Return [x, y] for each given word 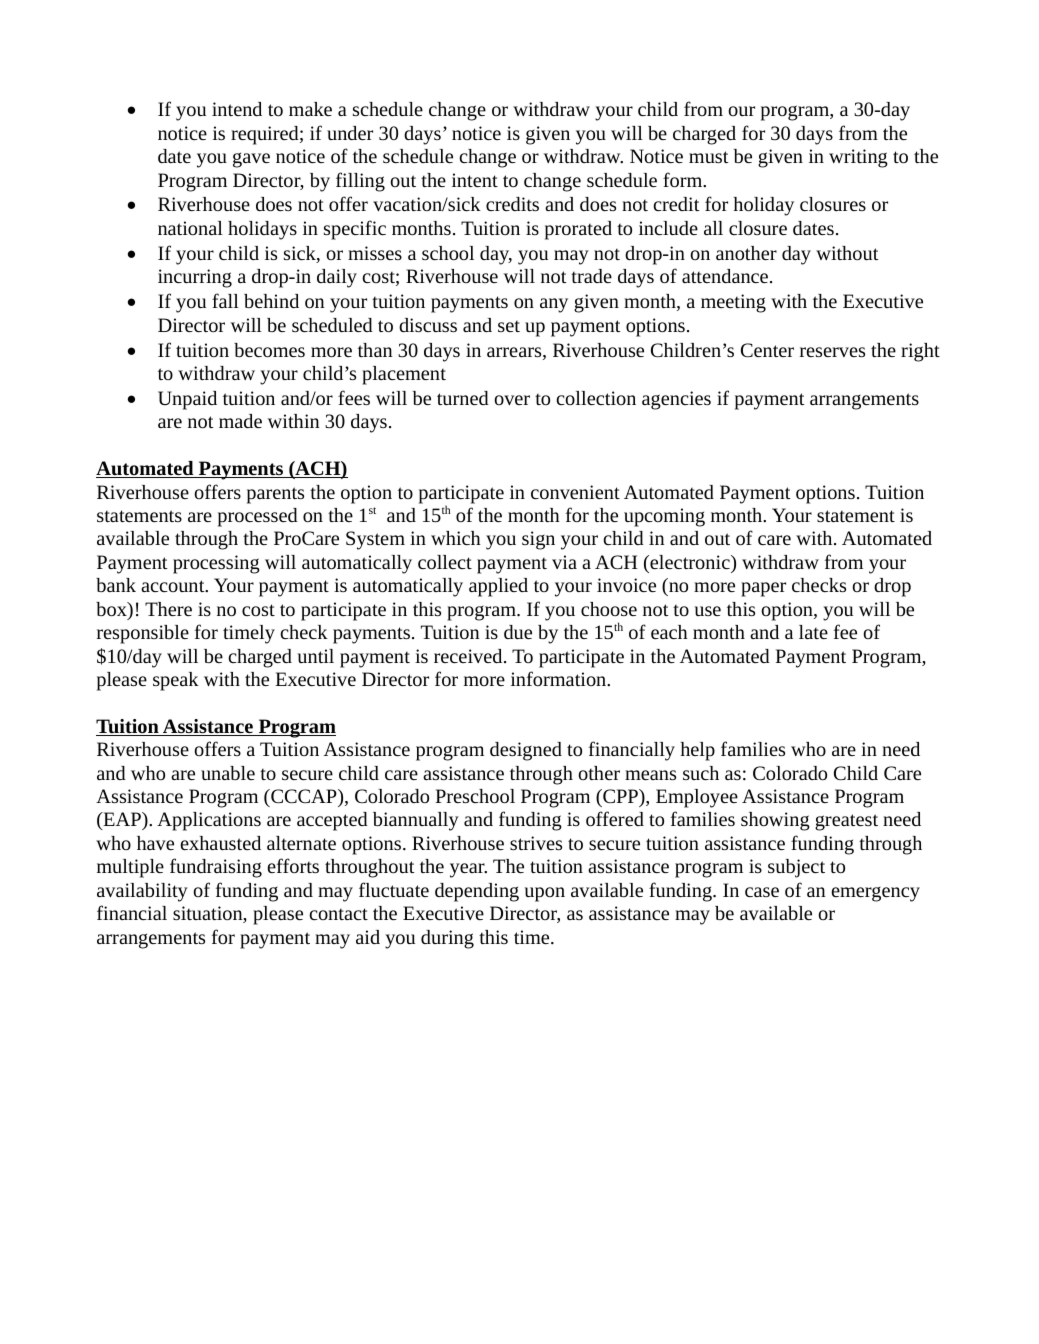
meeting [733, 303]
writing [858, 158]
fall [225, 300]
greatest [846, 822]
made [240, 421]
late [813, 632]
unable [228, 773]
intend [237, 109]
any [554, 305]
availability [142, 892]
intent [475, 180]
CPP [620, 796]
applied [498, 587]
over [512, 400]
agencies [676, 400]
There [168, 609]
